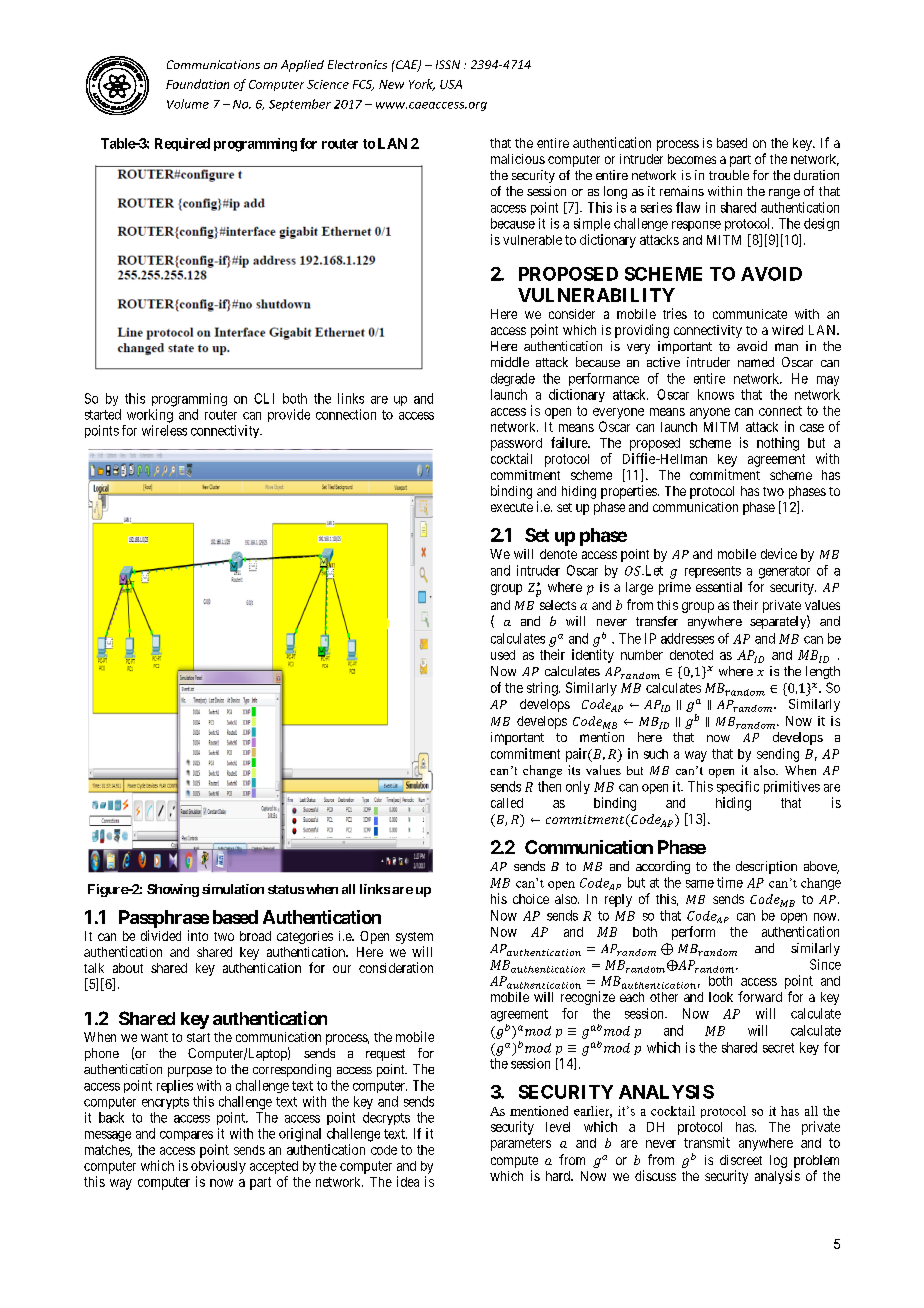 The width and height of the screenshot is (924, 1308). What do you see at coordinates (173, 890) in the screenshot?
I see `Showing` at bounding box center [173, 890].
